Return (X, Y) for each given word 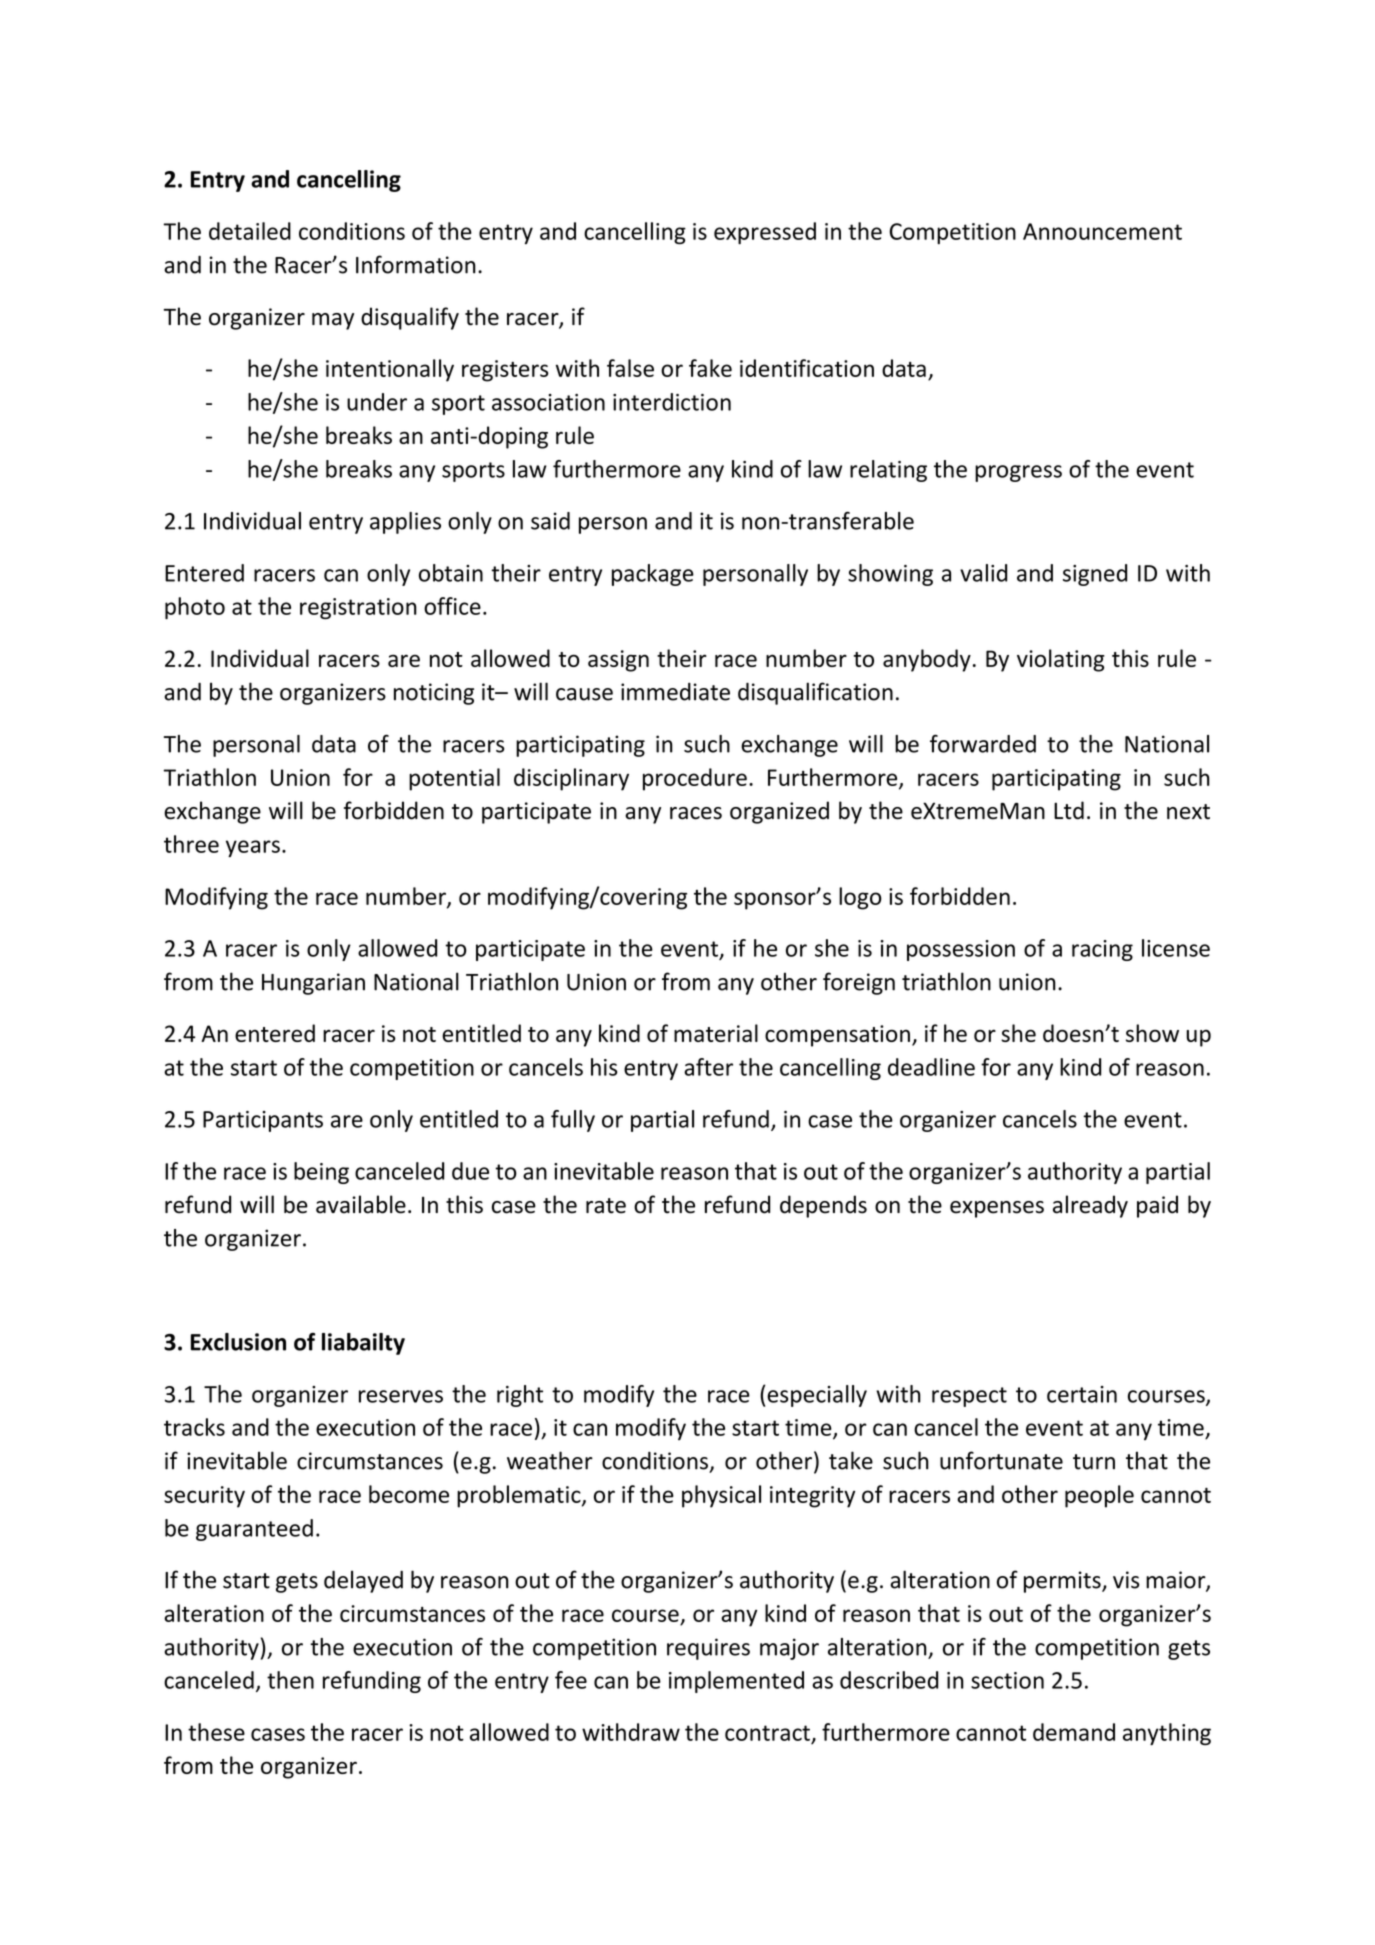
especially (817, 1396)
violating (1061, 660)
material (716, 1033)
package (653, 575)
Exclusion (238, 1342)
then (290, 1680)
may (333, 321)
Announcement (1102, 231)
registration (358, 608)
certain (1082, 1394)
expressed (765, 233)
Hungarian (313, 984)
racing (1102, 950)
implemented (736, 1682)
